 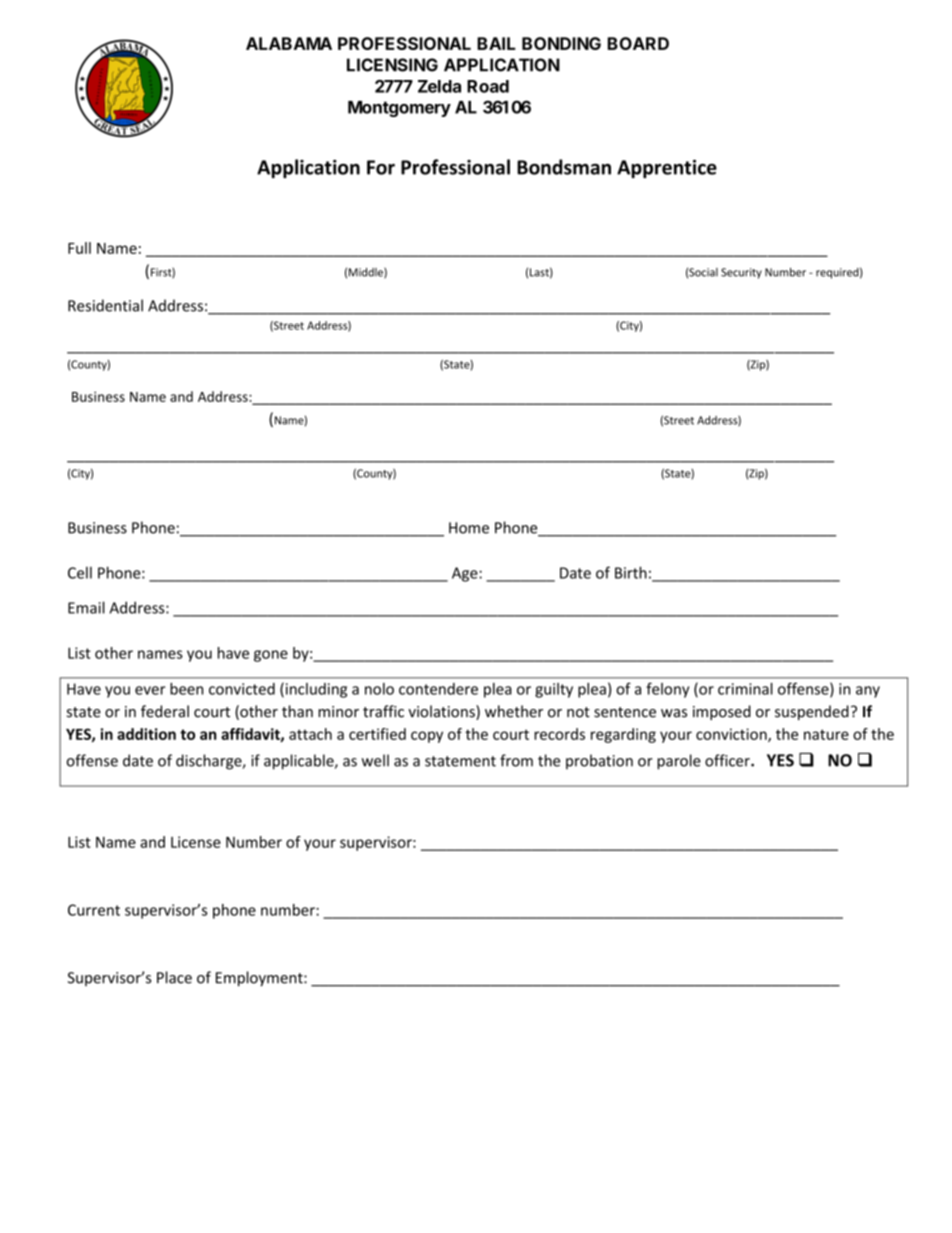 What do you see at coordinates (488, 86) in the document?
I see `Road` at bounding box center [488, 86].
